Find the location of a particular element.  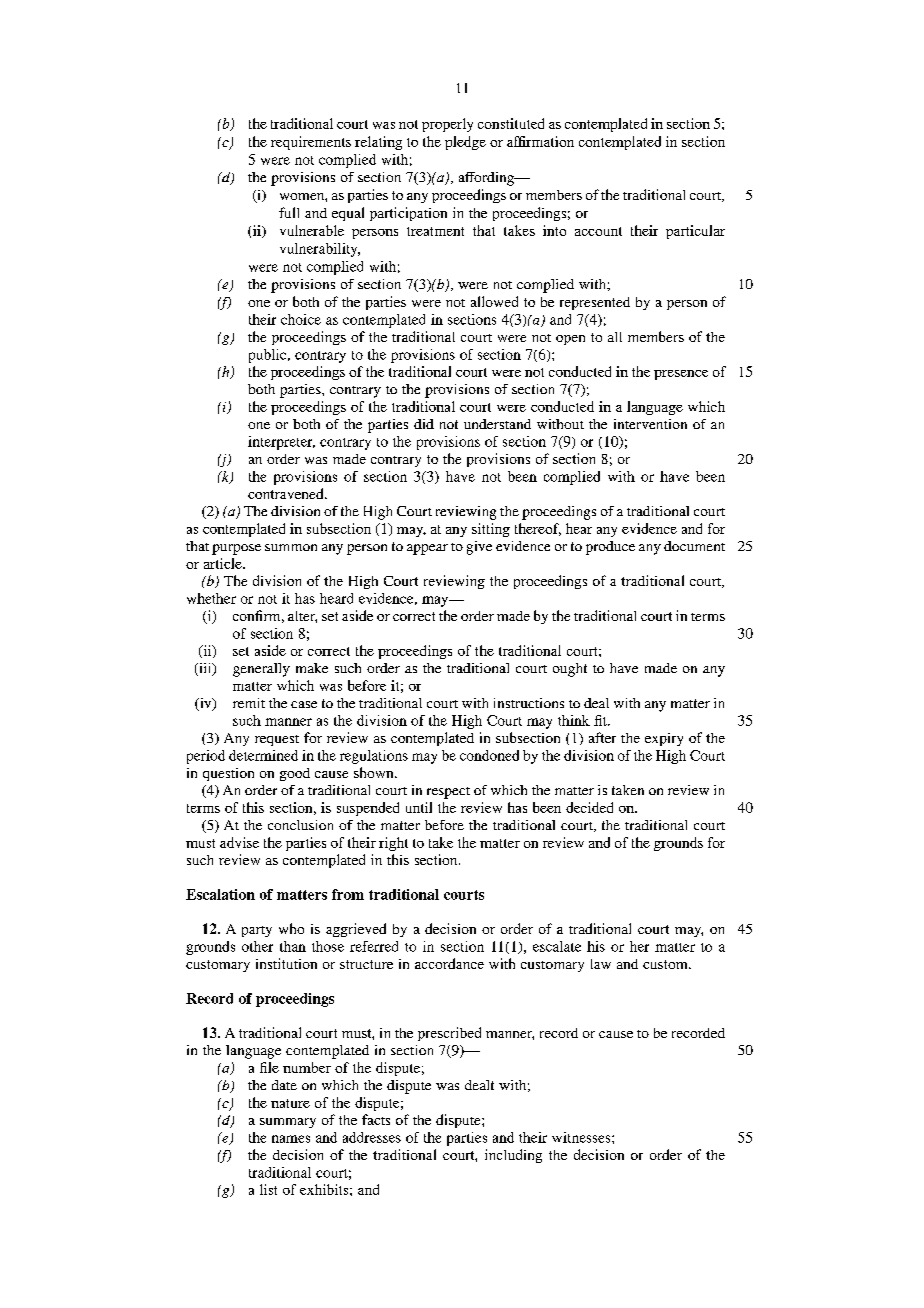

list is located at coordinates (268, 1189).
